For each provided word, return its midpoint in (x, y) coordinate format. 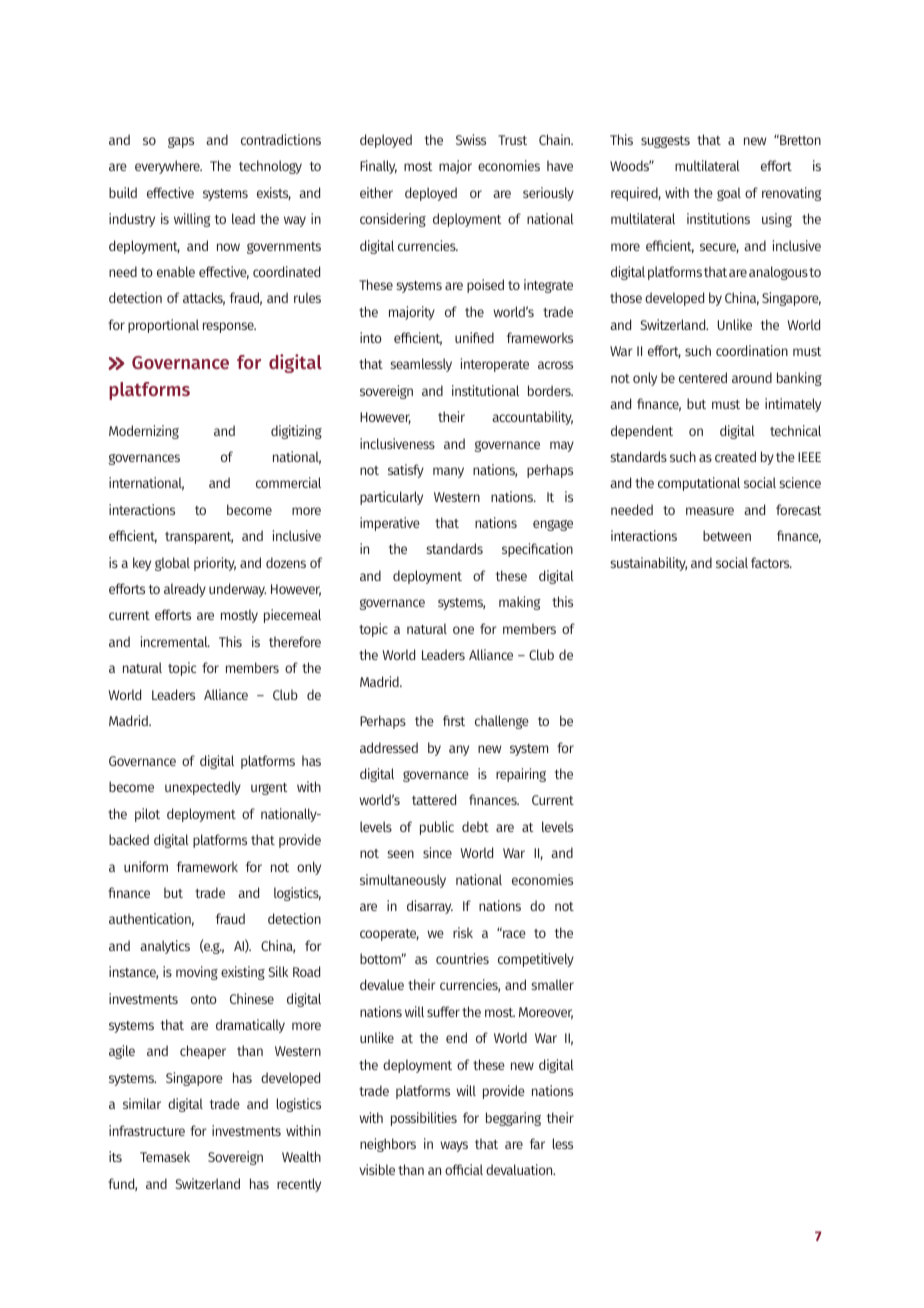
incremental (175, 641)
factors (771, 562)
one (463, 630)
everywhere (168, 167)
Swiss (471, 139)
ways (454, 1146)
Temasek (165, 1156)
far (537, 1143)
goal (729, 194)
